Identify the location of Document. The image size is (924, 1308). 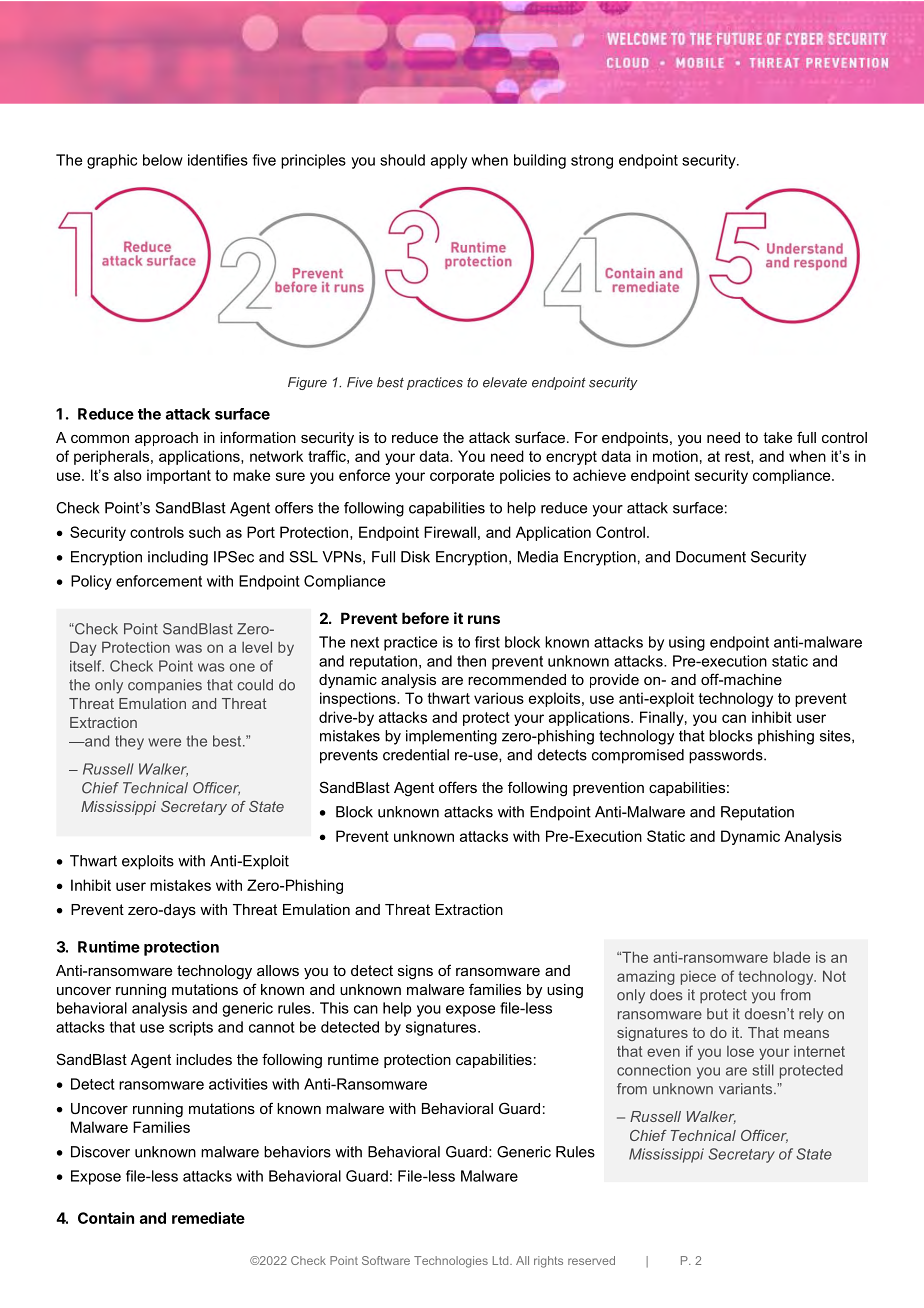
(711, 557).
